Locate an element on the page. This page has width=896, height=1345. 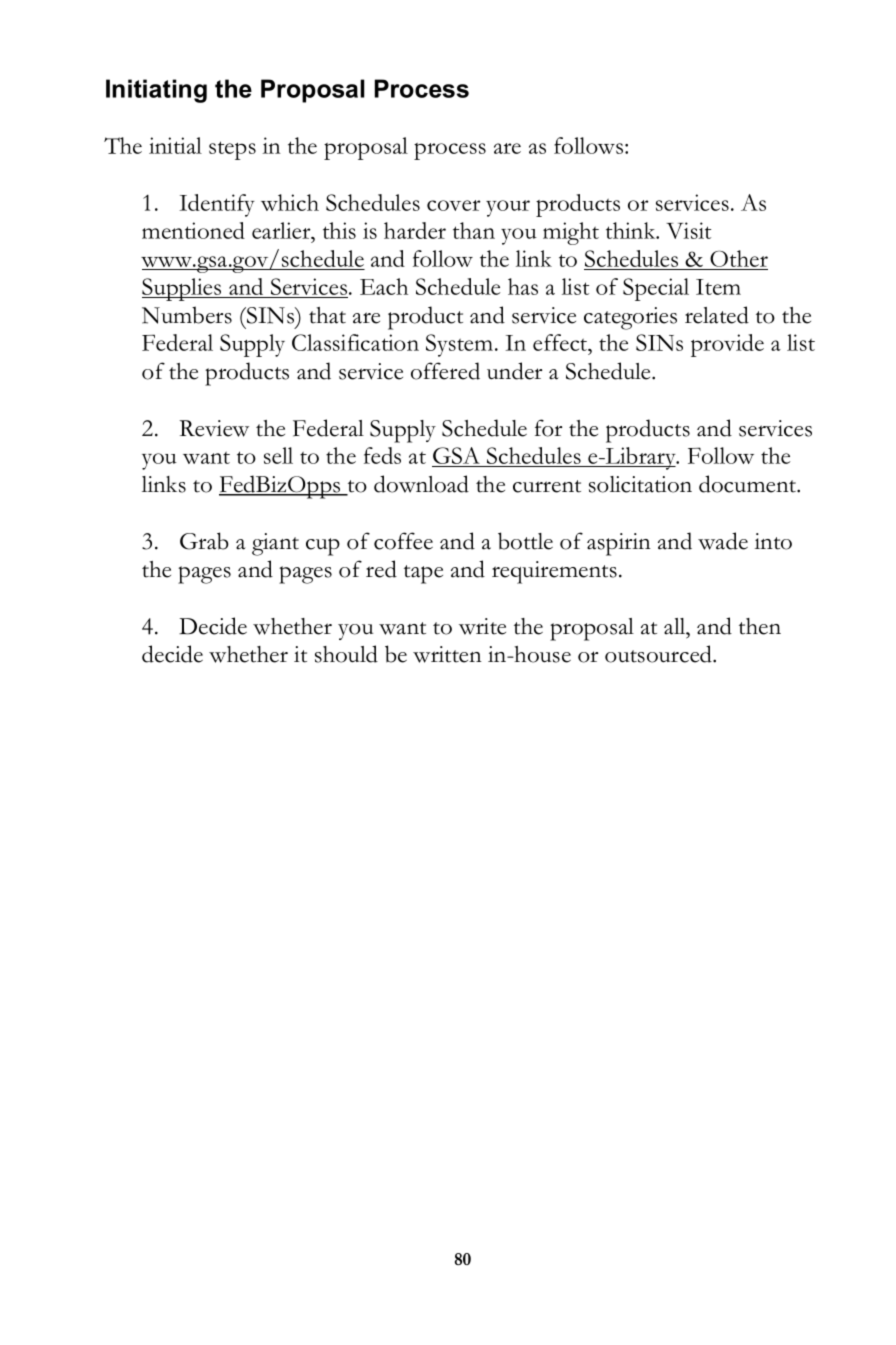
has is located at coordinates (523, 286).
